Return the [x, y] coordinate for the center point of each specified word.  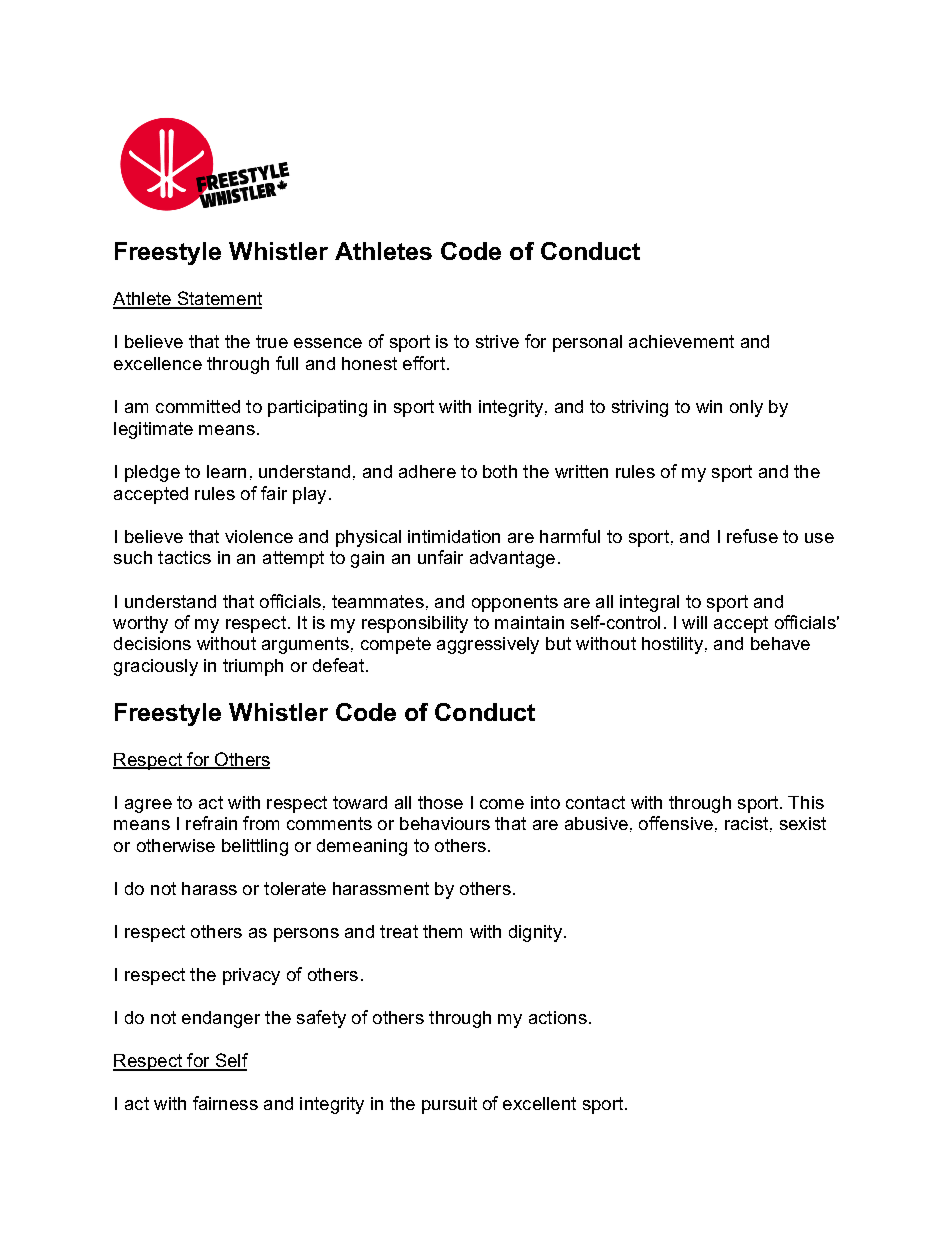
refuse [752, 536]
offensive [676, 823]
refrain [211, 823]
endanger [221, 1019]
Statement [218, 299]
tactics [184, 557]
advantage [512, 559]
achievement [681, 341]
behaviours [445, 823]
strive [497, 341]
